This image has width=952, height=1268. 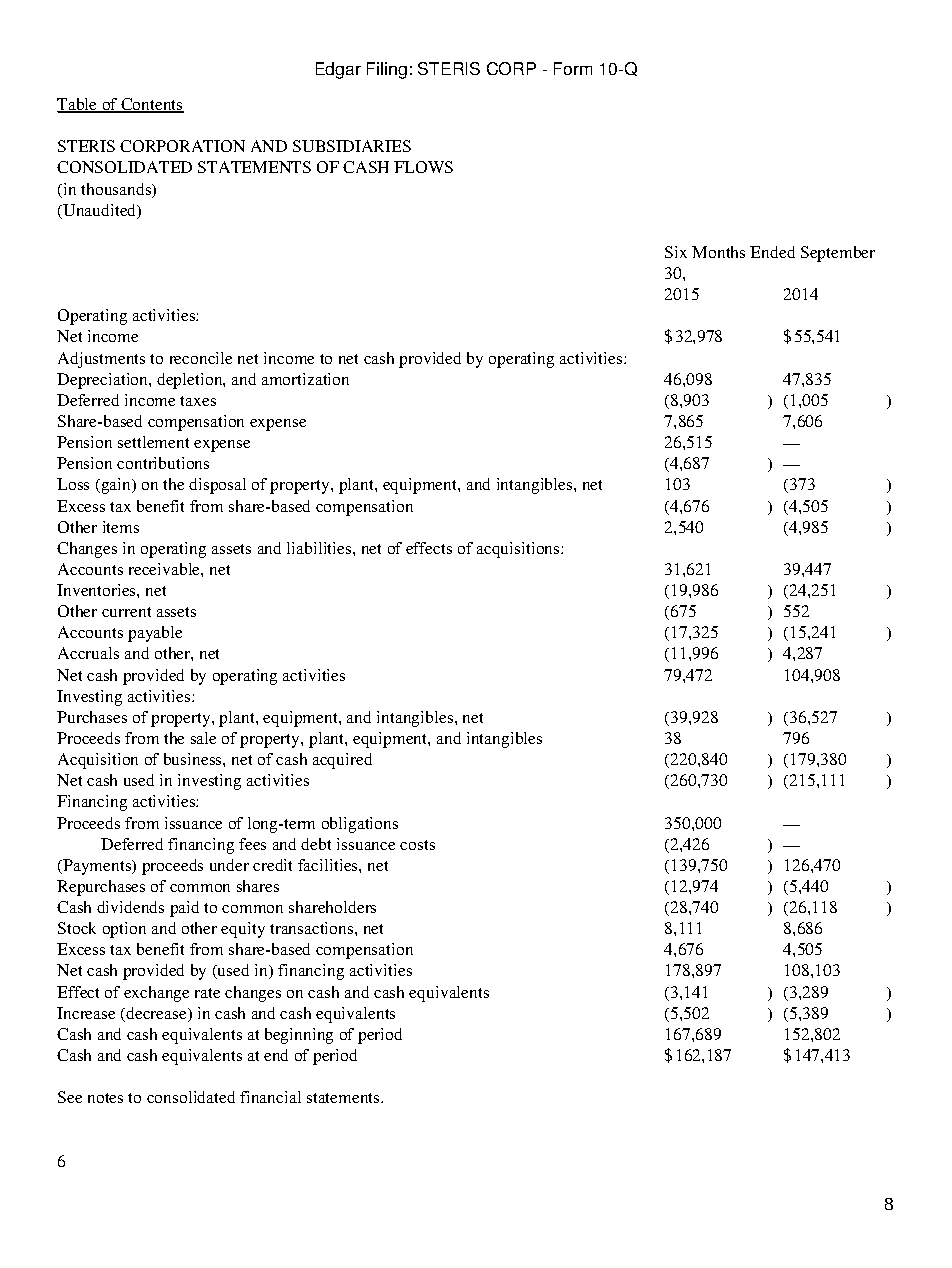 I want to click on notes, so click(x=105, y=1098).
